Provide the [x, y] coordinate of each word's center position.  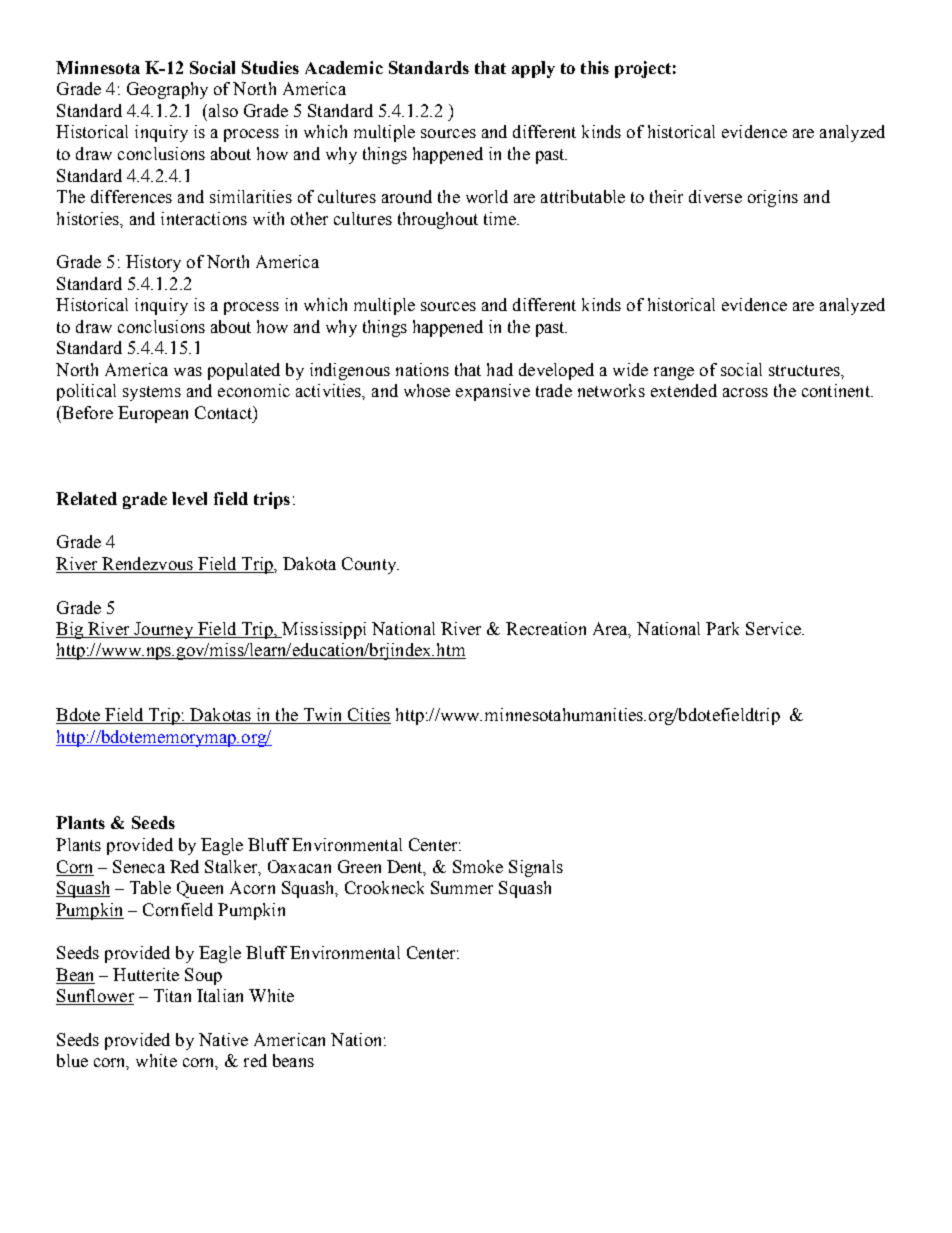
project [643, 69]
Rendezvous [147, 565]
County [370, 565]
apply [533, 69]
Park [722, 628]
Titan [172, 995]
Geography [167, 90]
